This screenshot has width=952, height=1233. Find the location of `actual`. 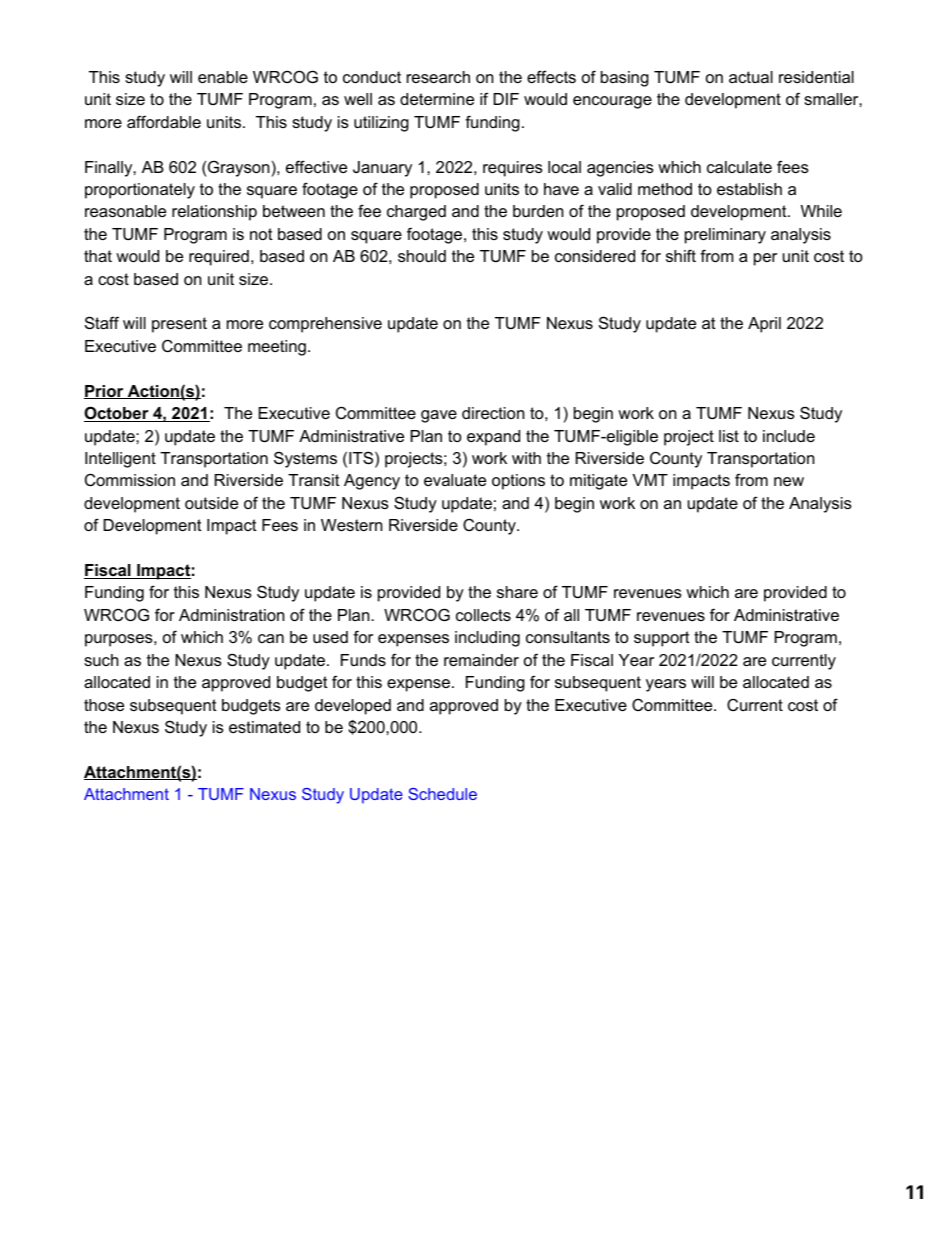

actual is located at coordinates (751, 77).
